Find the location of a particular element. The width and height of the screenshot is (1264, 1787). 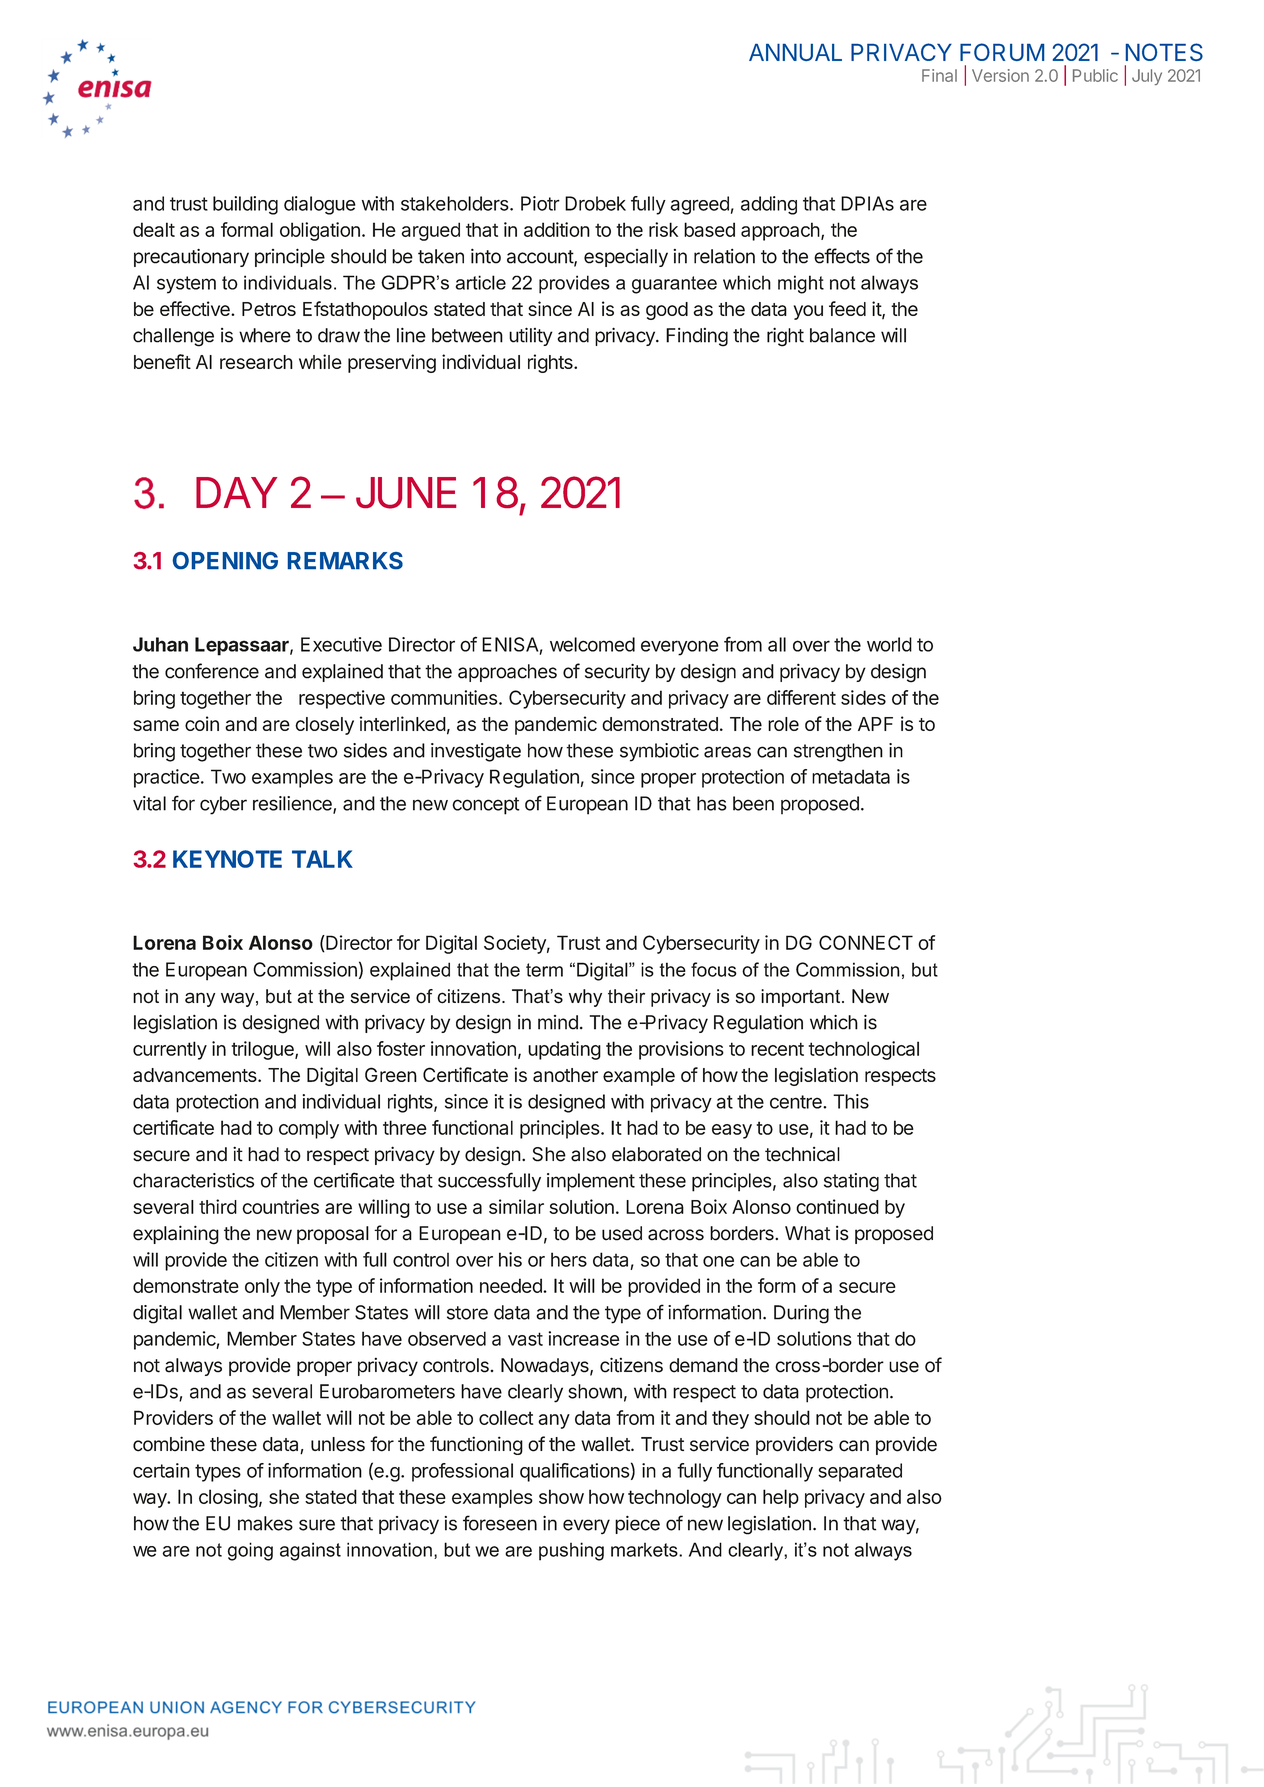

makes is located at coordinates (265, 1523).
